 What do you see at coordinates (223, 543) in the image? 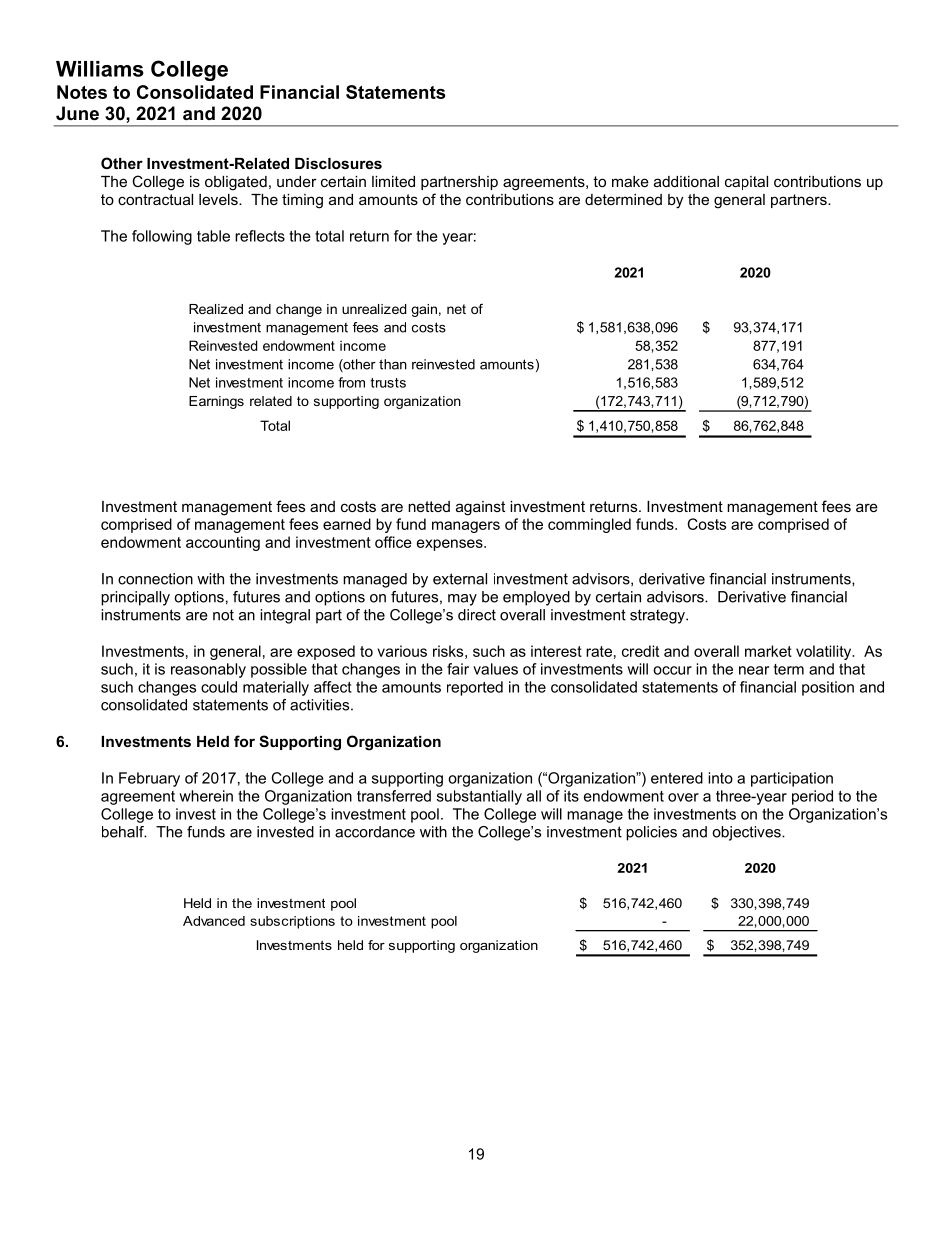
I see `accounting` at bounding box center [223, 543].
